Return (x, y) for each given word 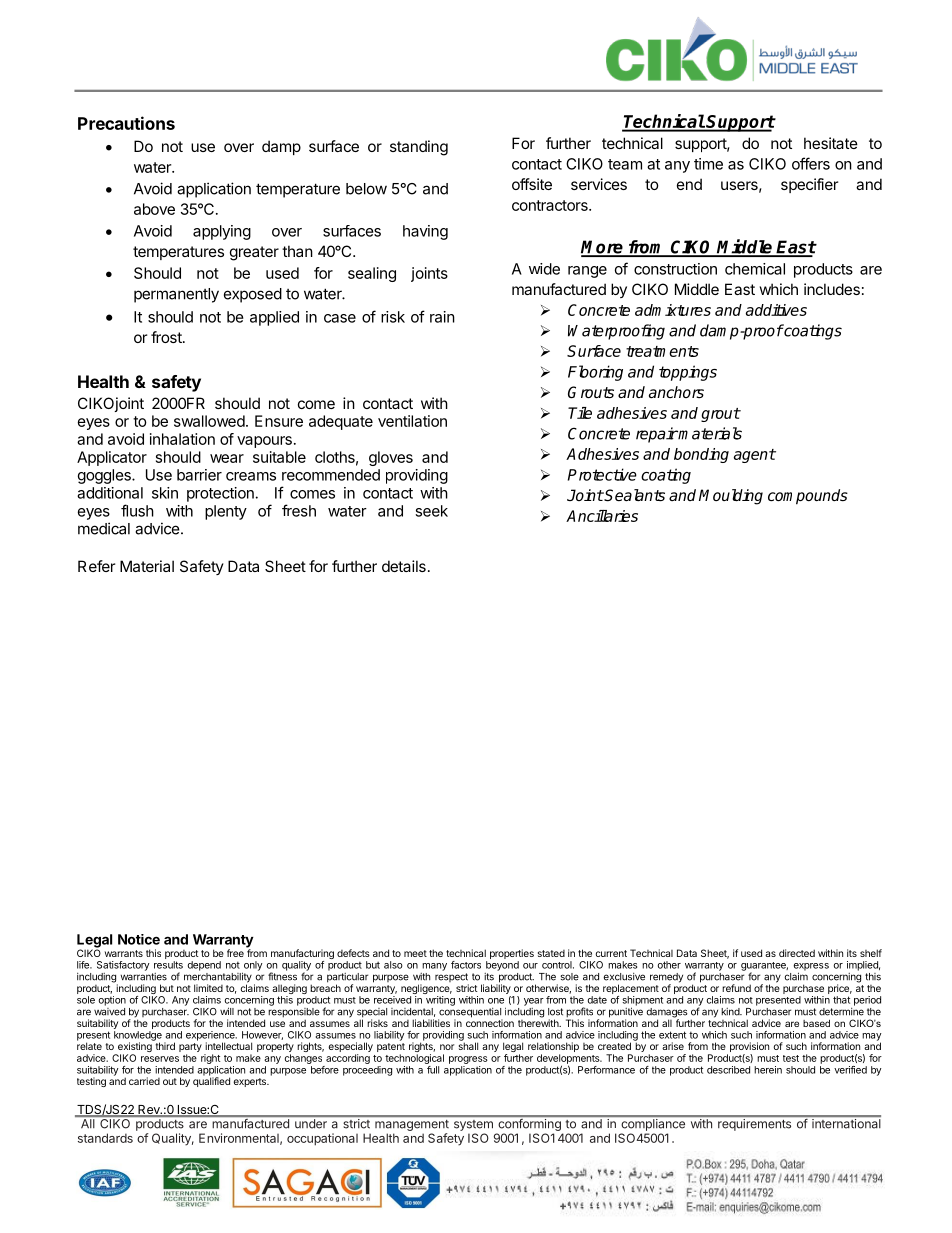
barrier (199, 475)
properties (512, 955)
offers (811, 163)
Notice (139, 939)
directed (797, 953)
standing (419, 148)
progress (468, 1060)
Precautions (126, 123)
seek (431, 511)
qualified (211, 1081)
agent (755, 456)
